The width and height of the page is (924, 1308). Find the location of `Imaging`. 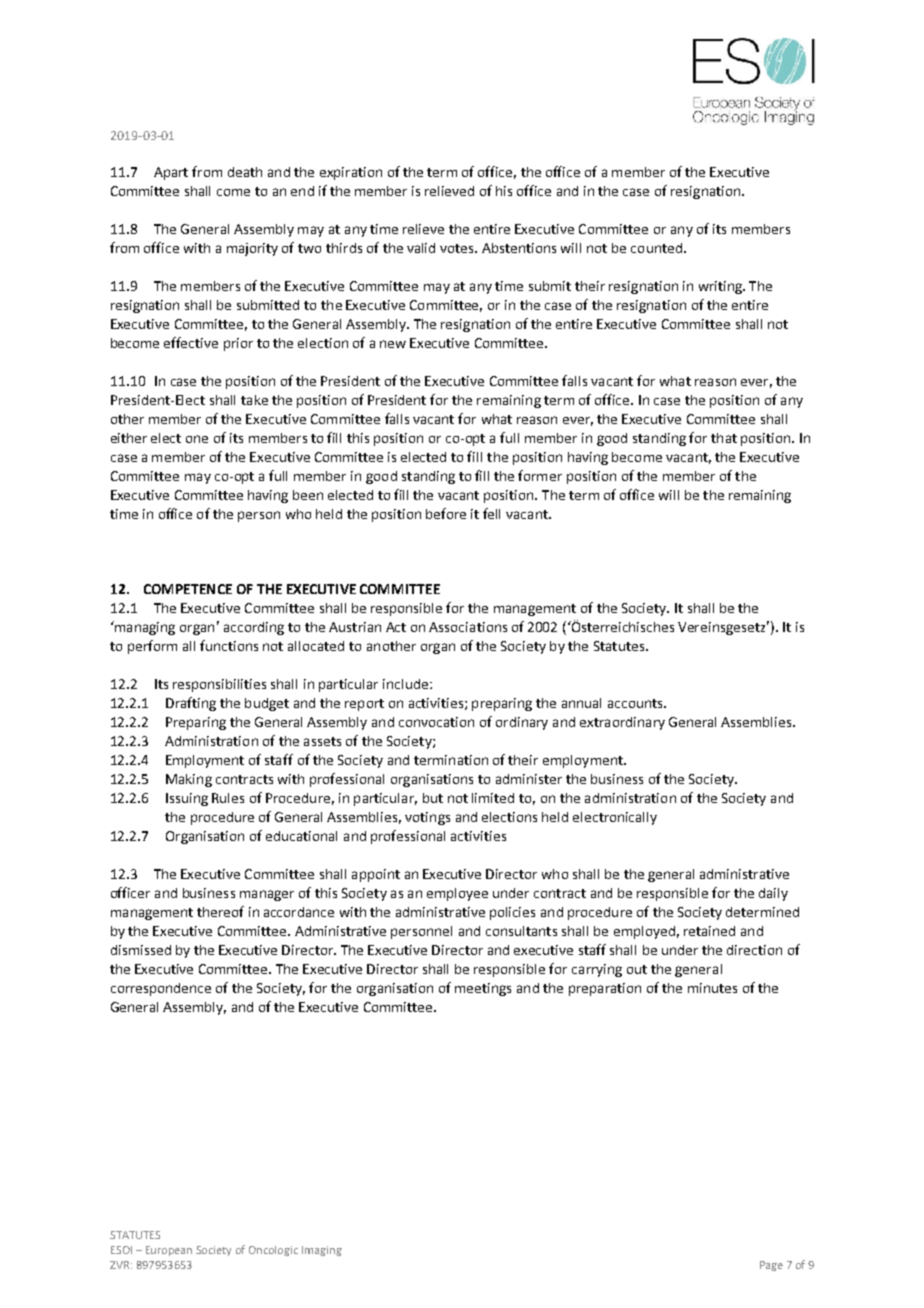

Imaging is located at coordinates (322, 1251).
